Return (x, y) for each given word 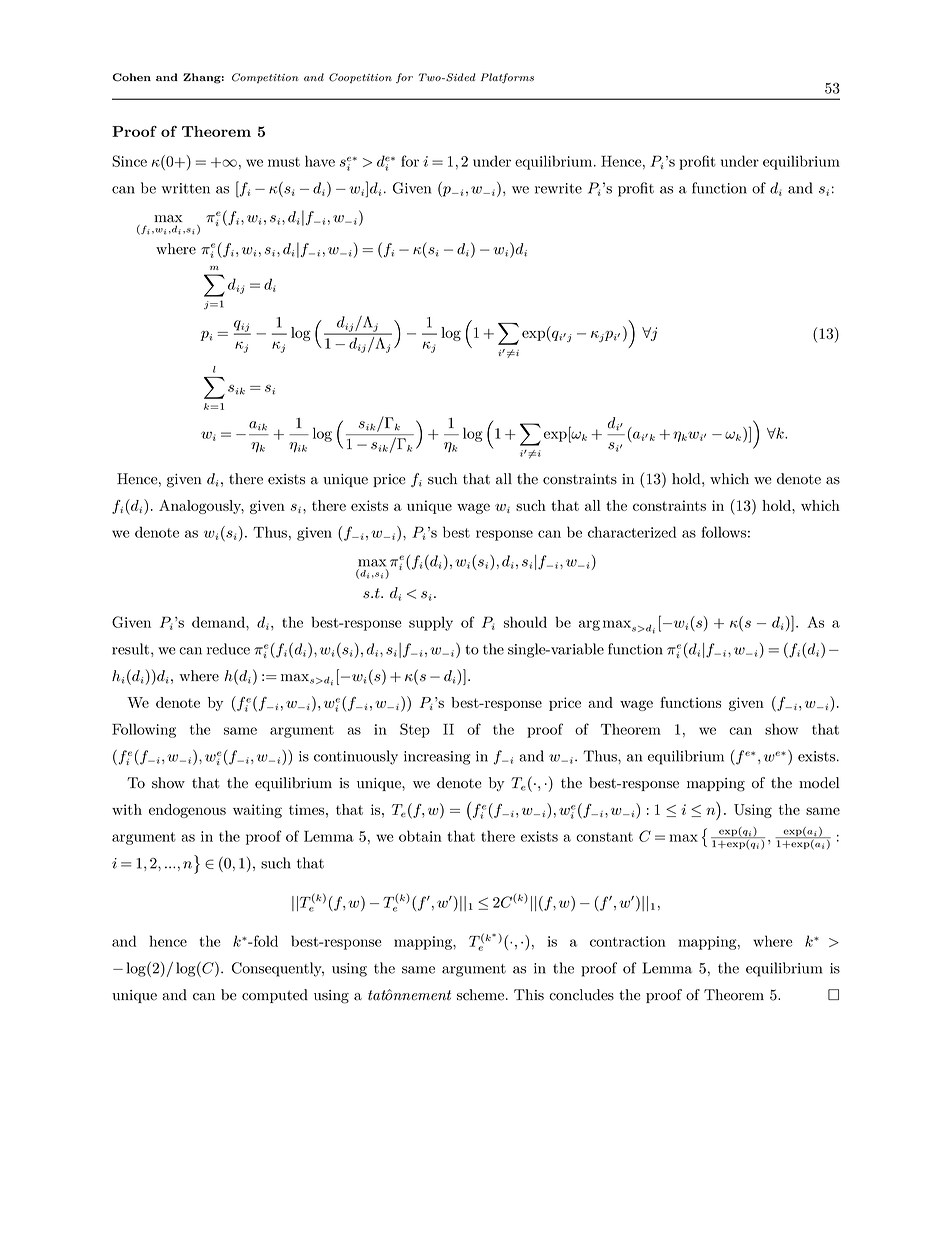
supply (431, 623)
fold (264, 941)
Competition (265, 78)
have (320, 161)
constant (604, 837)
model (819, 783)
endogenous (187, 811)
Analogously (201, 507)
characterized (632, 532)
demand (219, 622)
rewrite (558, 188)
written (186, 188)
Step (415, 730)
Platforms (507, 78)
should (525, 622)
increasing (437, 758)
